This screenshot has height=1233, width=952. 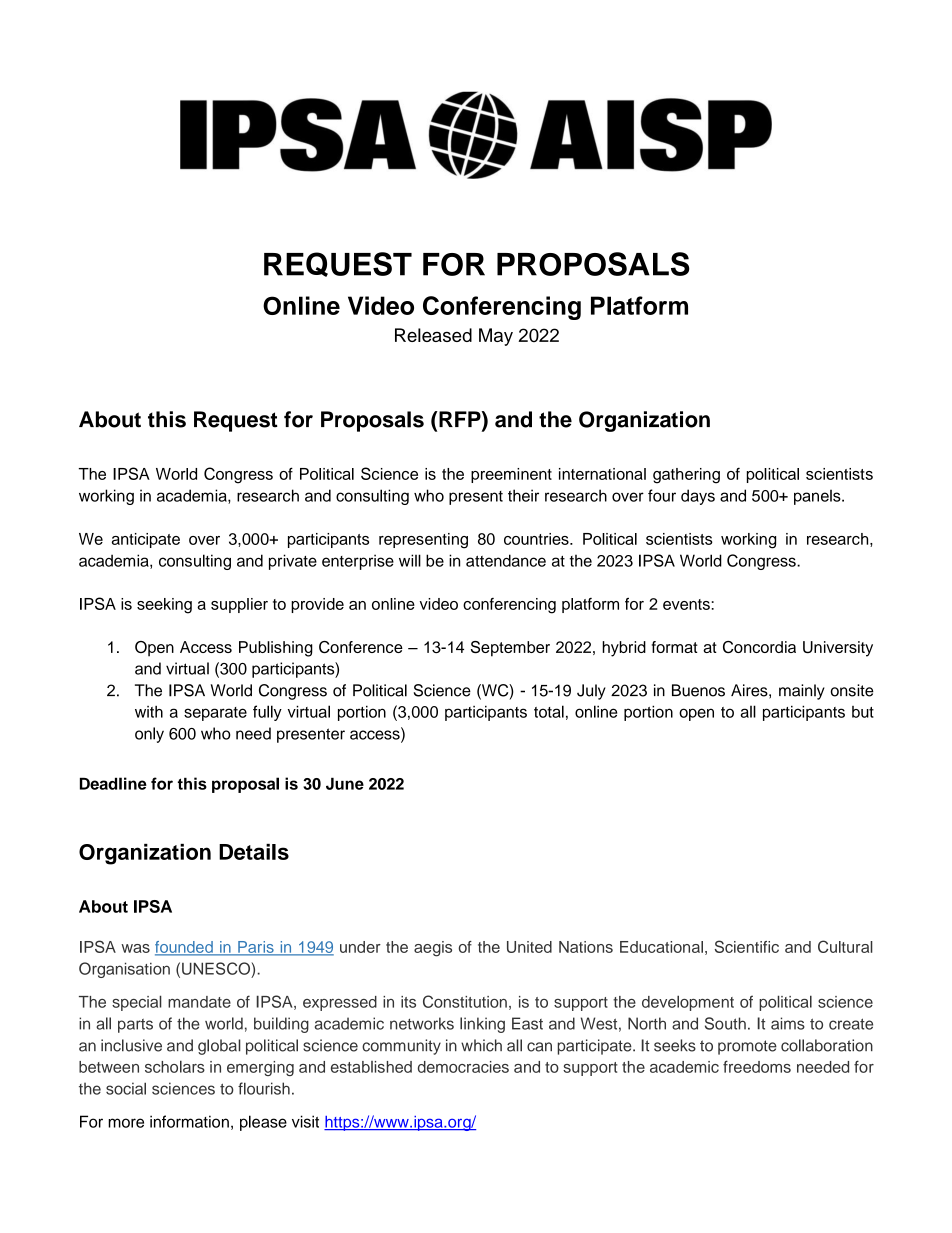 I want to click on democracies, so click(x=463, y=1067).
